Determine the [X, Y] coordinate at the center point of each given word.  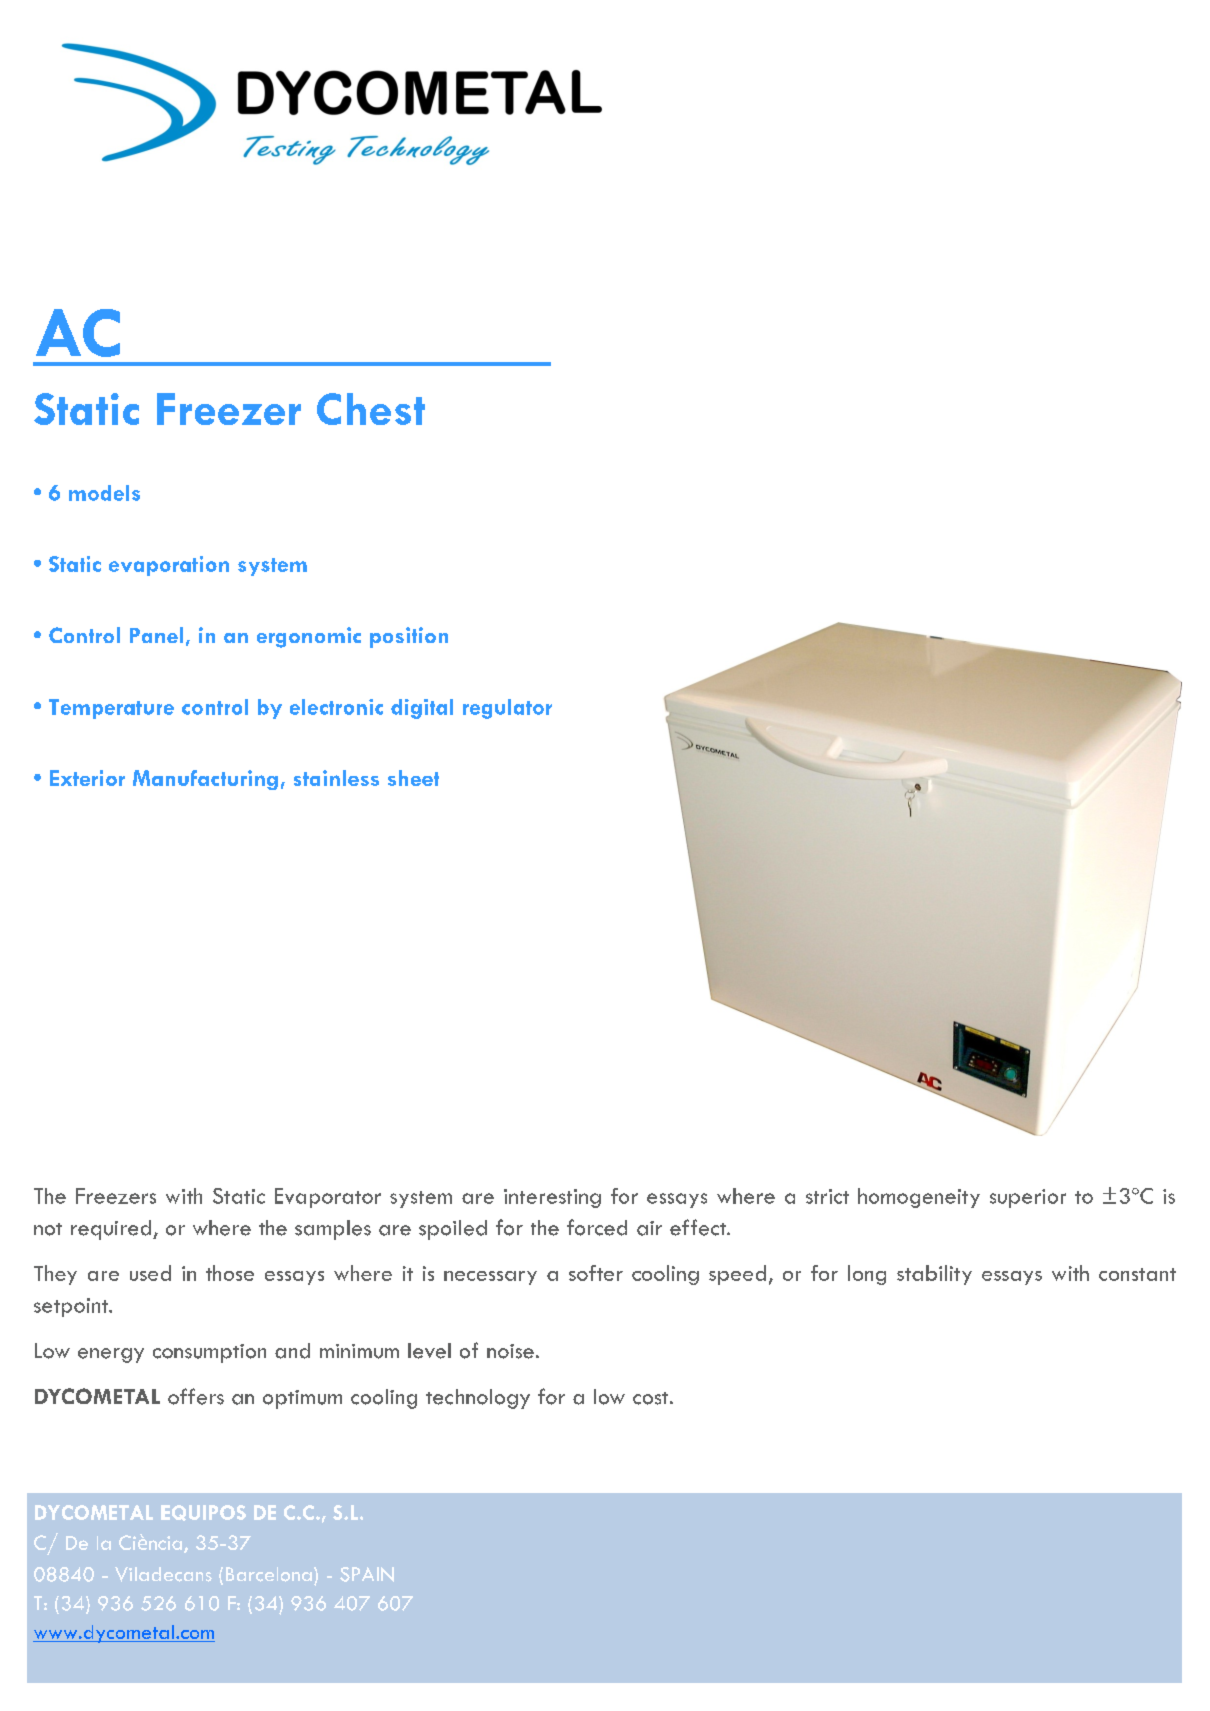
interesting [552, 1198]
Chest [371, 409]
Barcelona [269, 1574]
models [104, 493]
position [409, 637]
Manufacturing [205, 780]
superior [1028, 1198]
